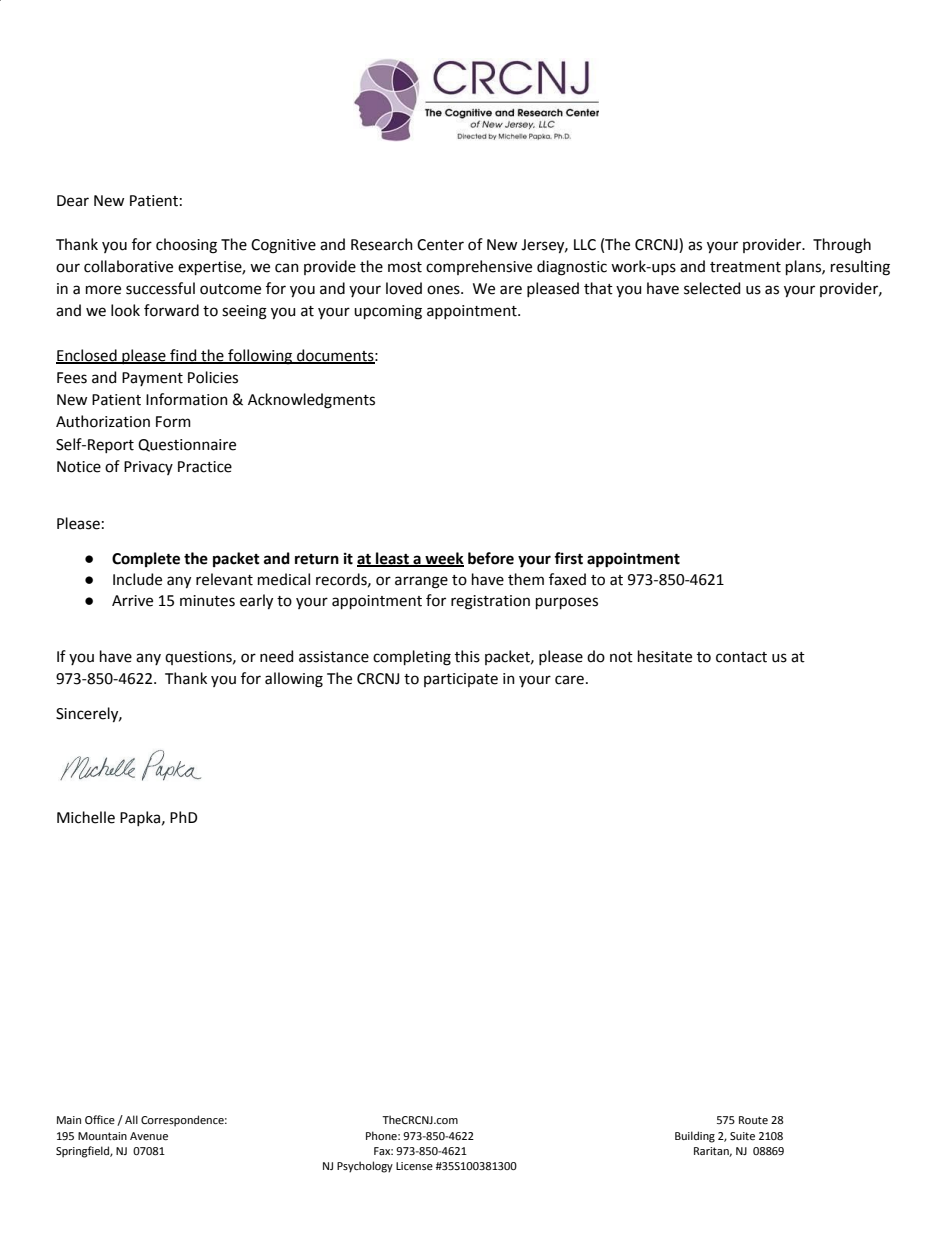 This image has width=952, height=1233. Describe the element at coordinates (276, 656) in the image. I see `need` at that location.
